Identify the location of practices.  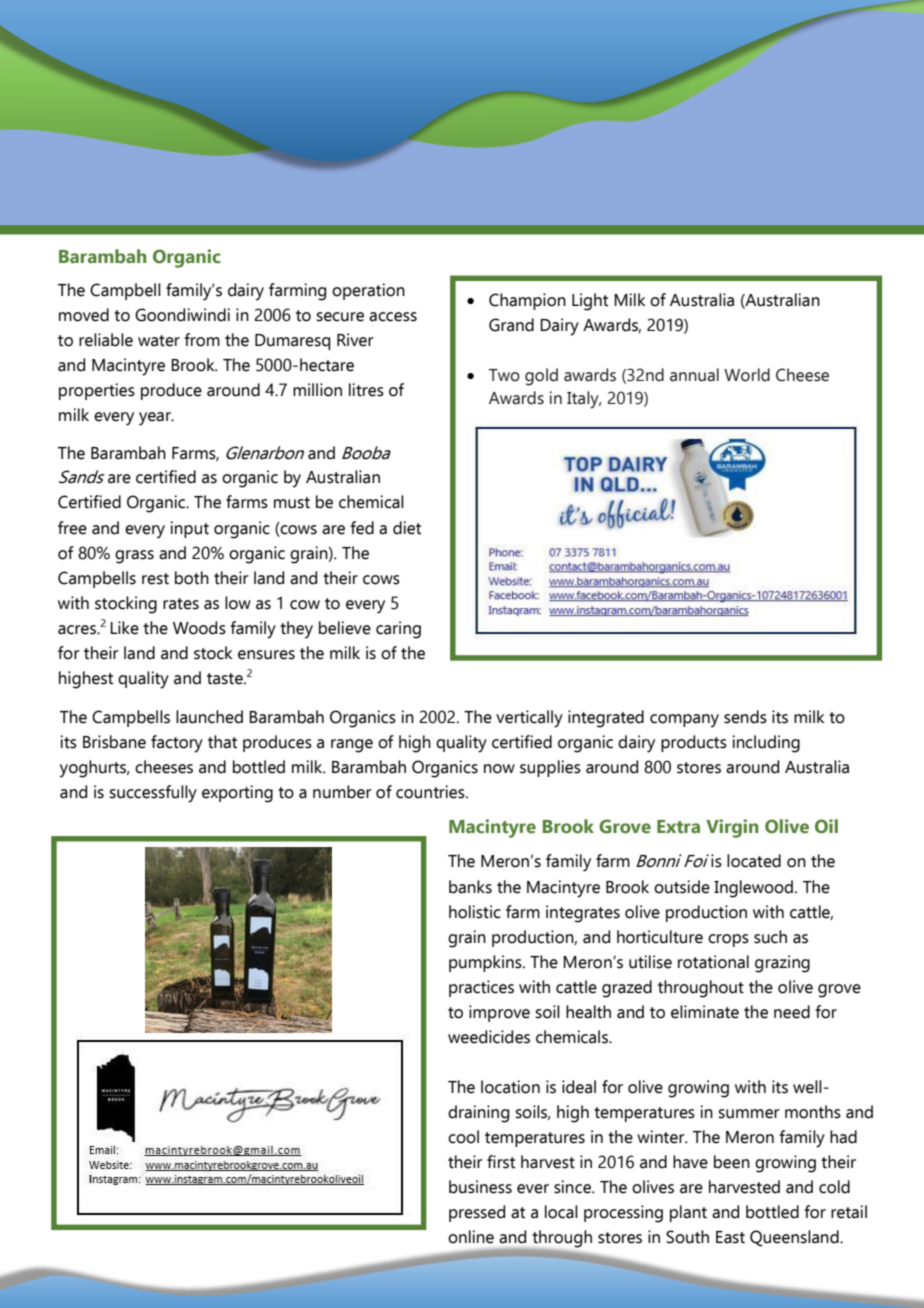
(481, 988).
